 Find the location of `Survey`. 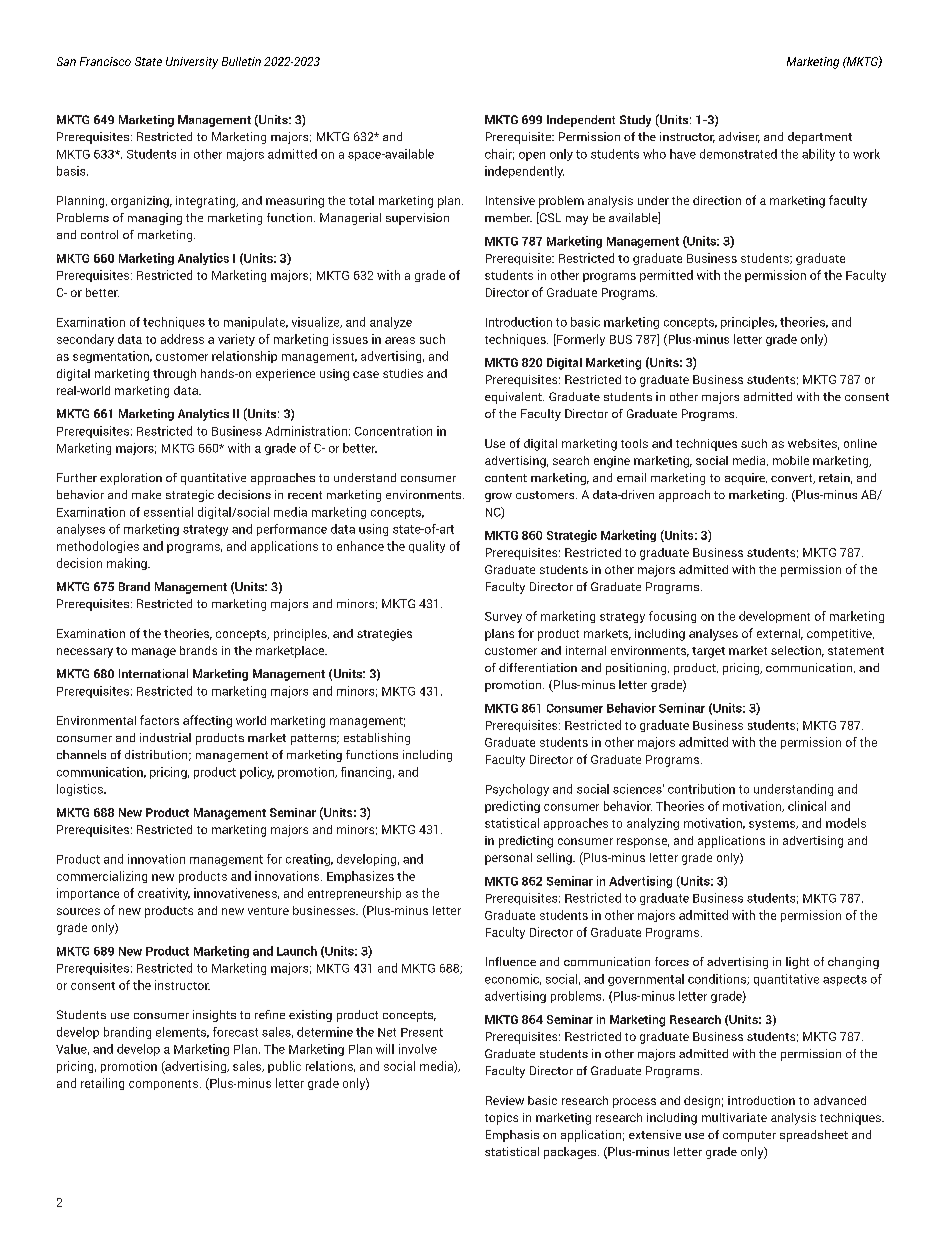

Survey is located at coordinates (503, 617).
